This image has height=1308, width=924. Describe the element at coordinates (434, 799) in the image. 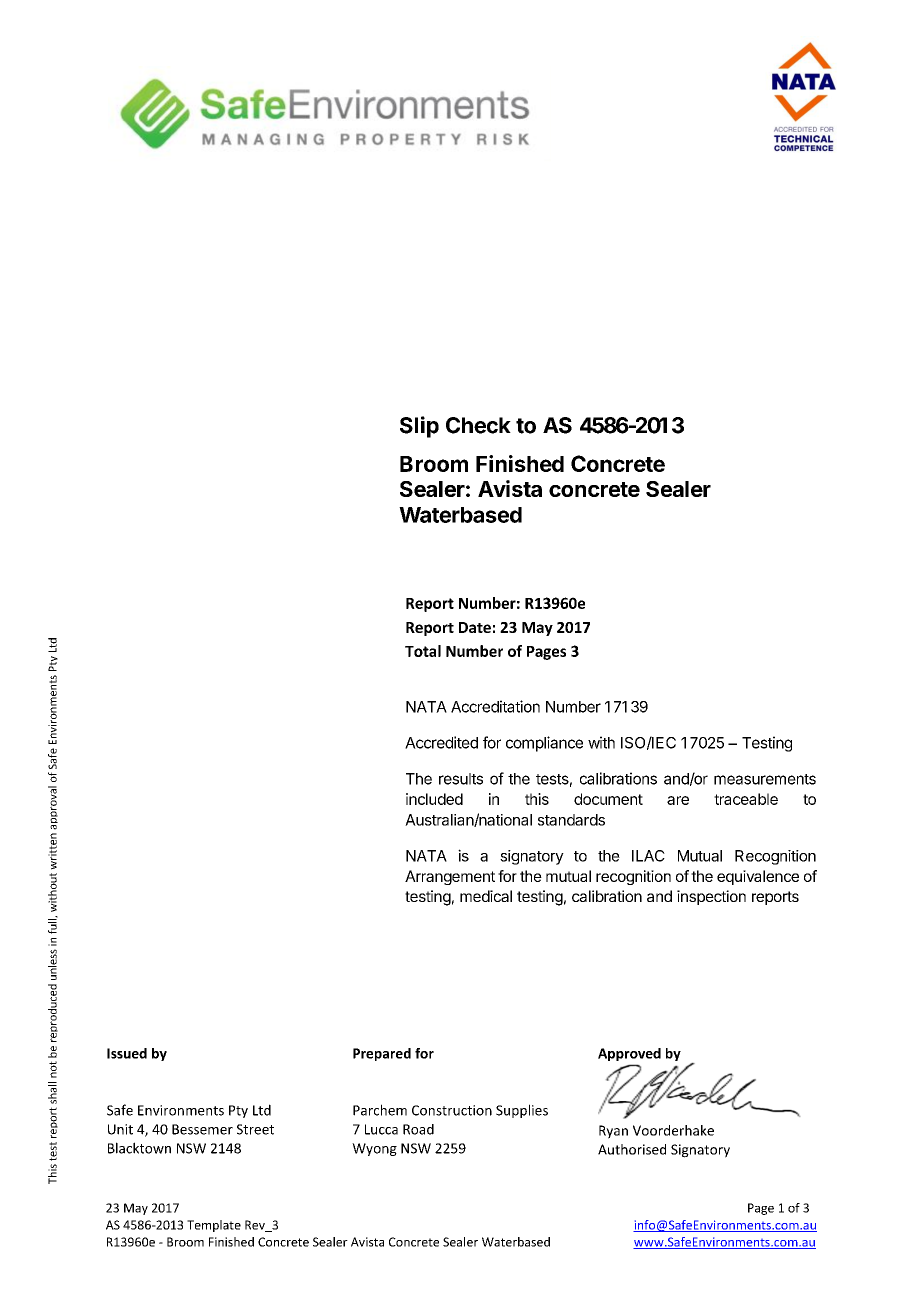

I see `included` at that location.
